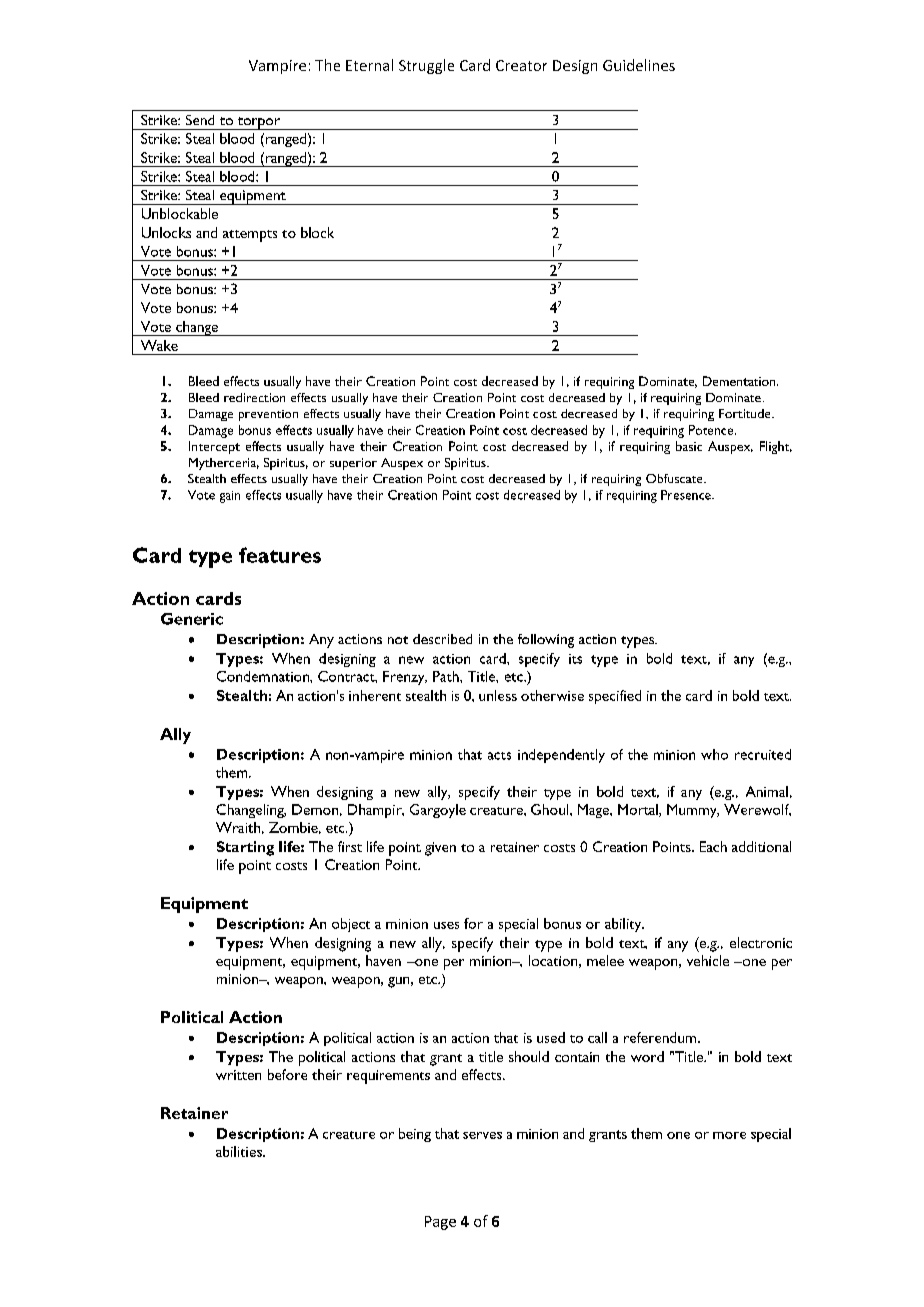 This screenshot has height=1307, width=924. I want to click on given, so click(440, 849).
